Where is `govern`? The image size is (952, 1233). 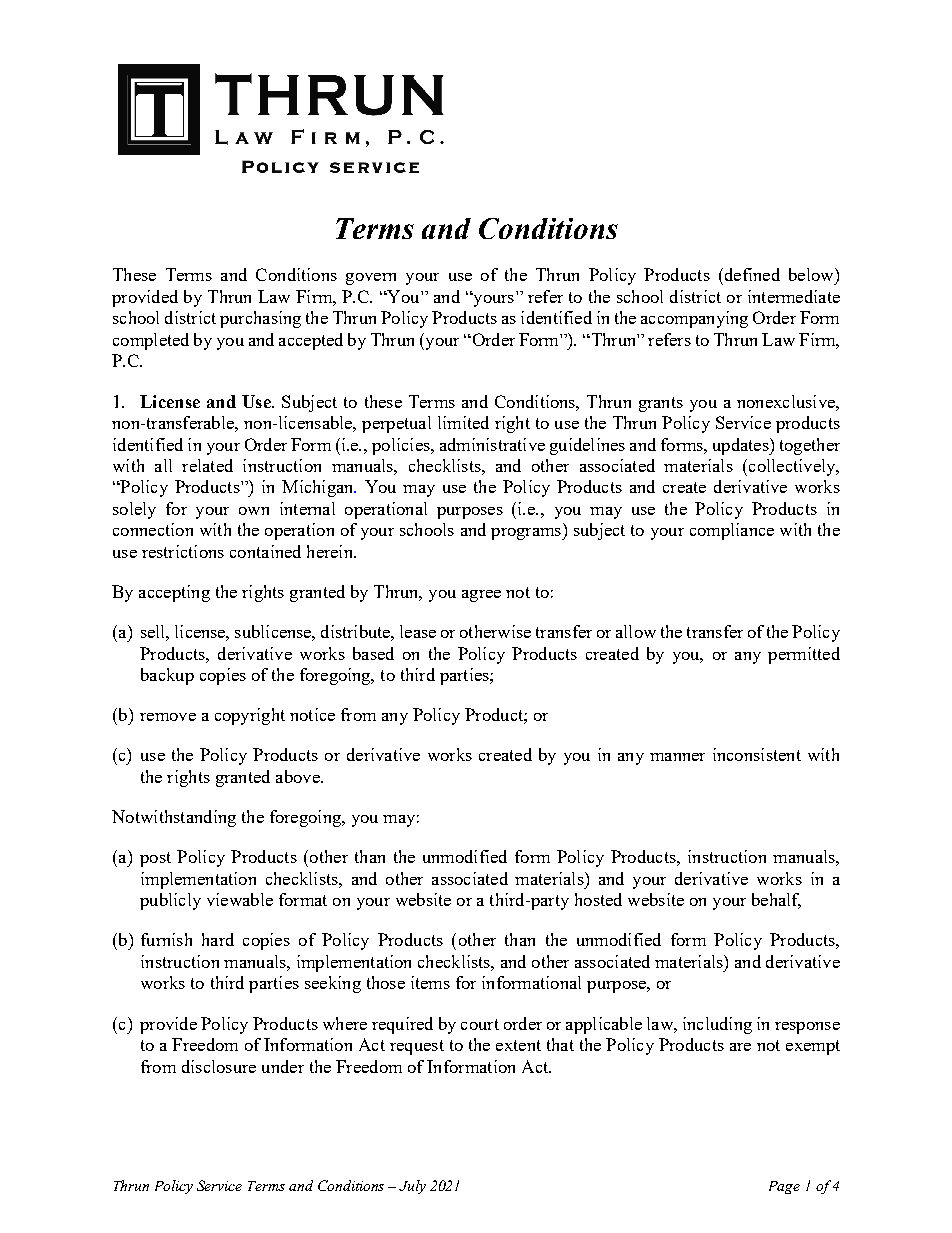
govern is located at coordinates (371, 279).
